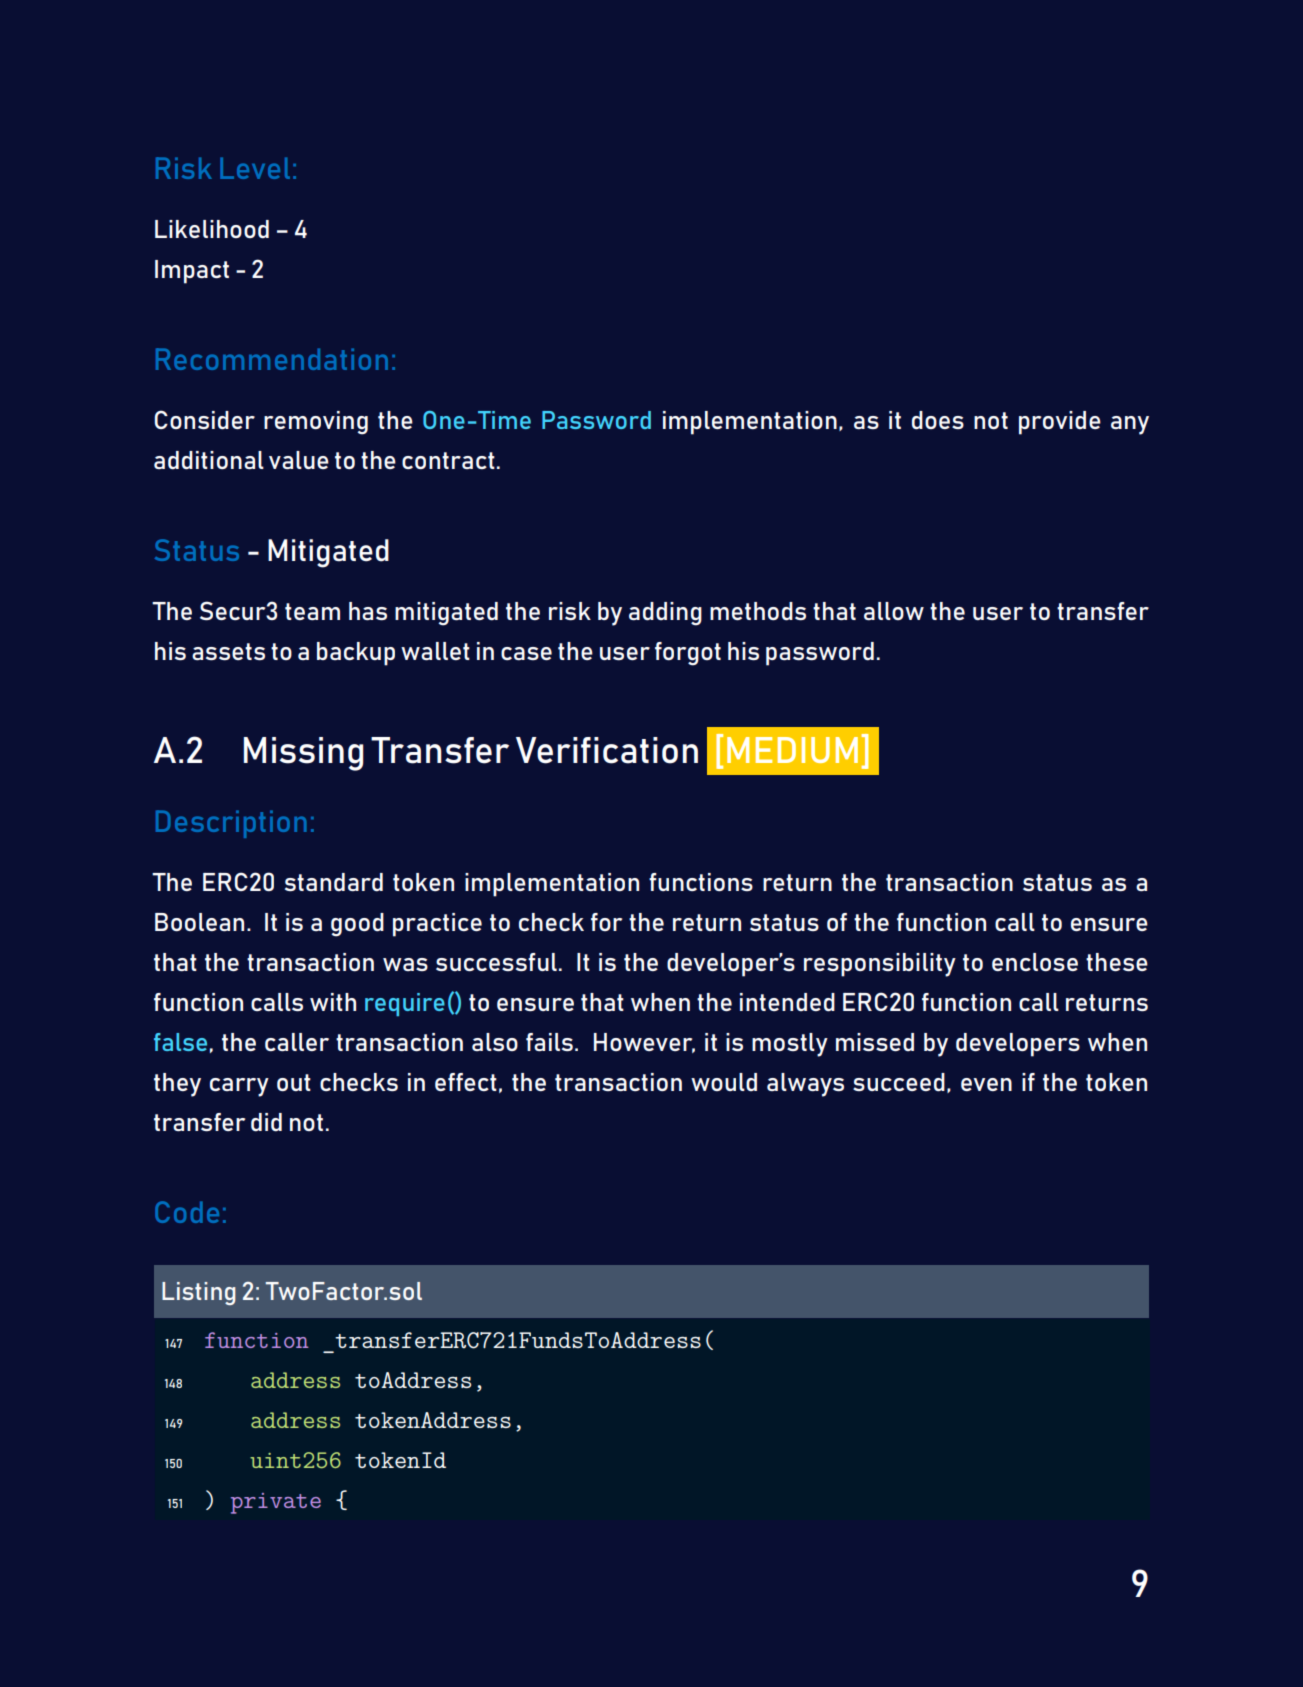 This screenshot has width=1303, height=1687. What do you see at coordinates (1035, 962) in the screenshot?
I see `enclose` at bounding box center [1035, 962].
